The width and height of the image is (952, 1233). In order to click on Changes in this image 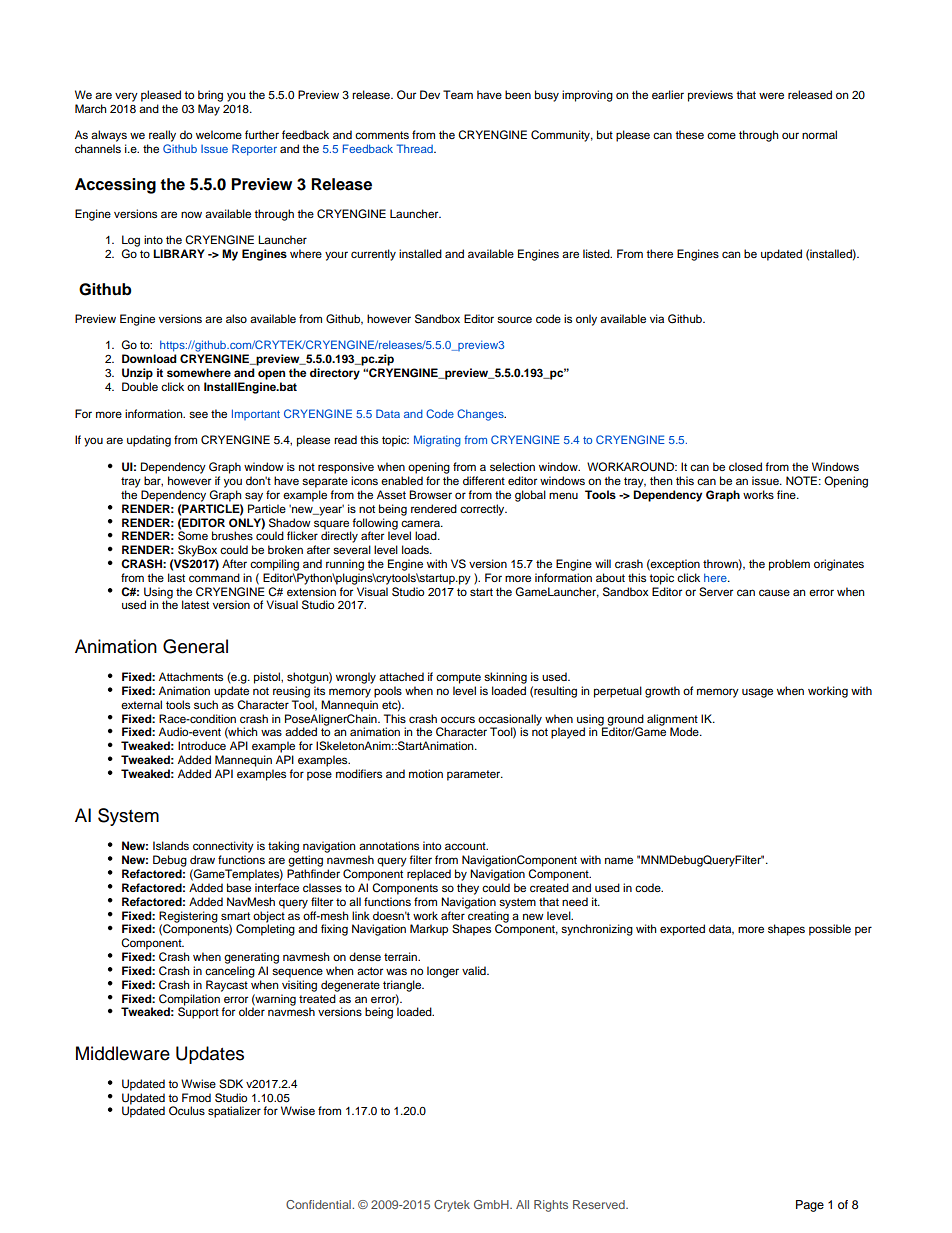, I will do `click(481, 415)`.
